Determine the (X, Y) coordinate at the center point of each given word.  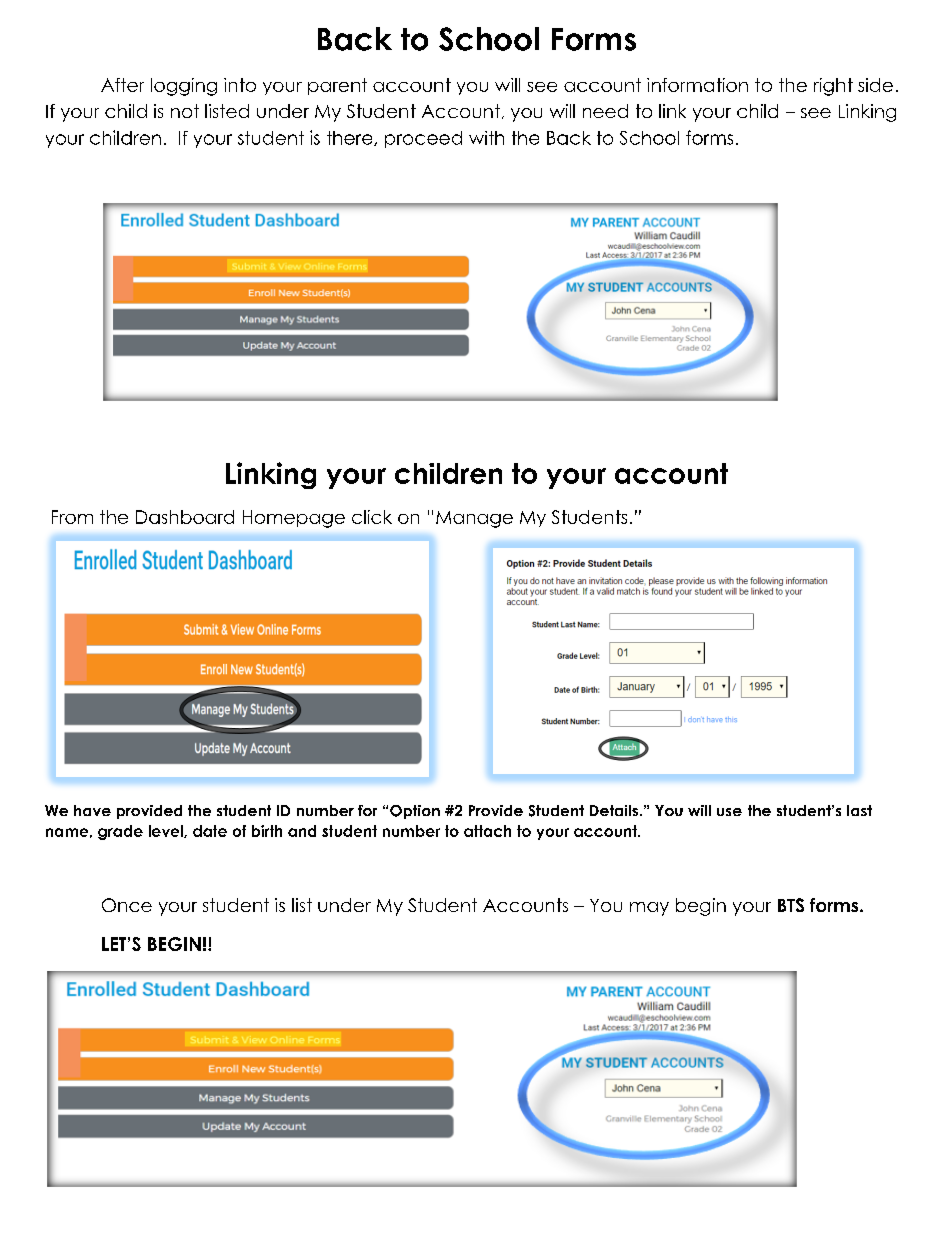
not (185, 111)
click (372, 517)
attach (487, 831)
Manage (474, 519)
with (486, 138)
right (833, 87)
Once (127, 905)
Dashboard (185, 517)
